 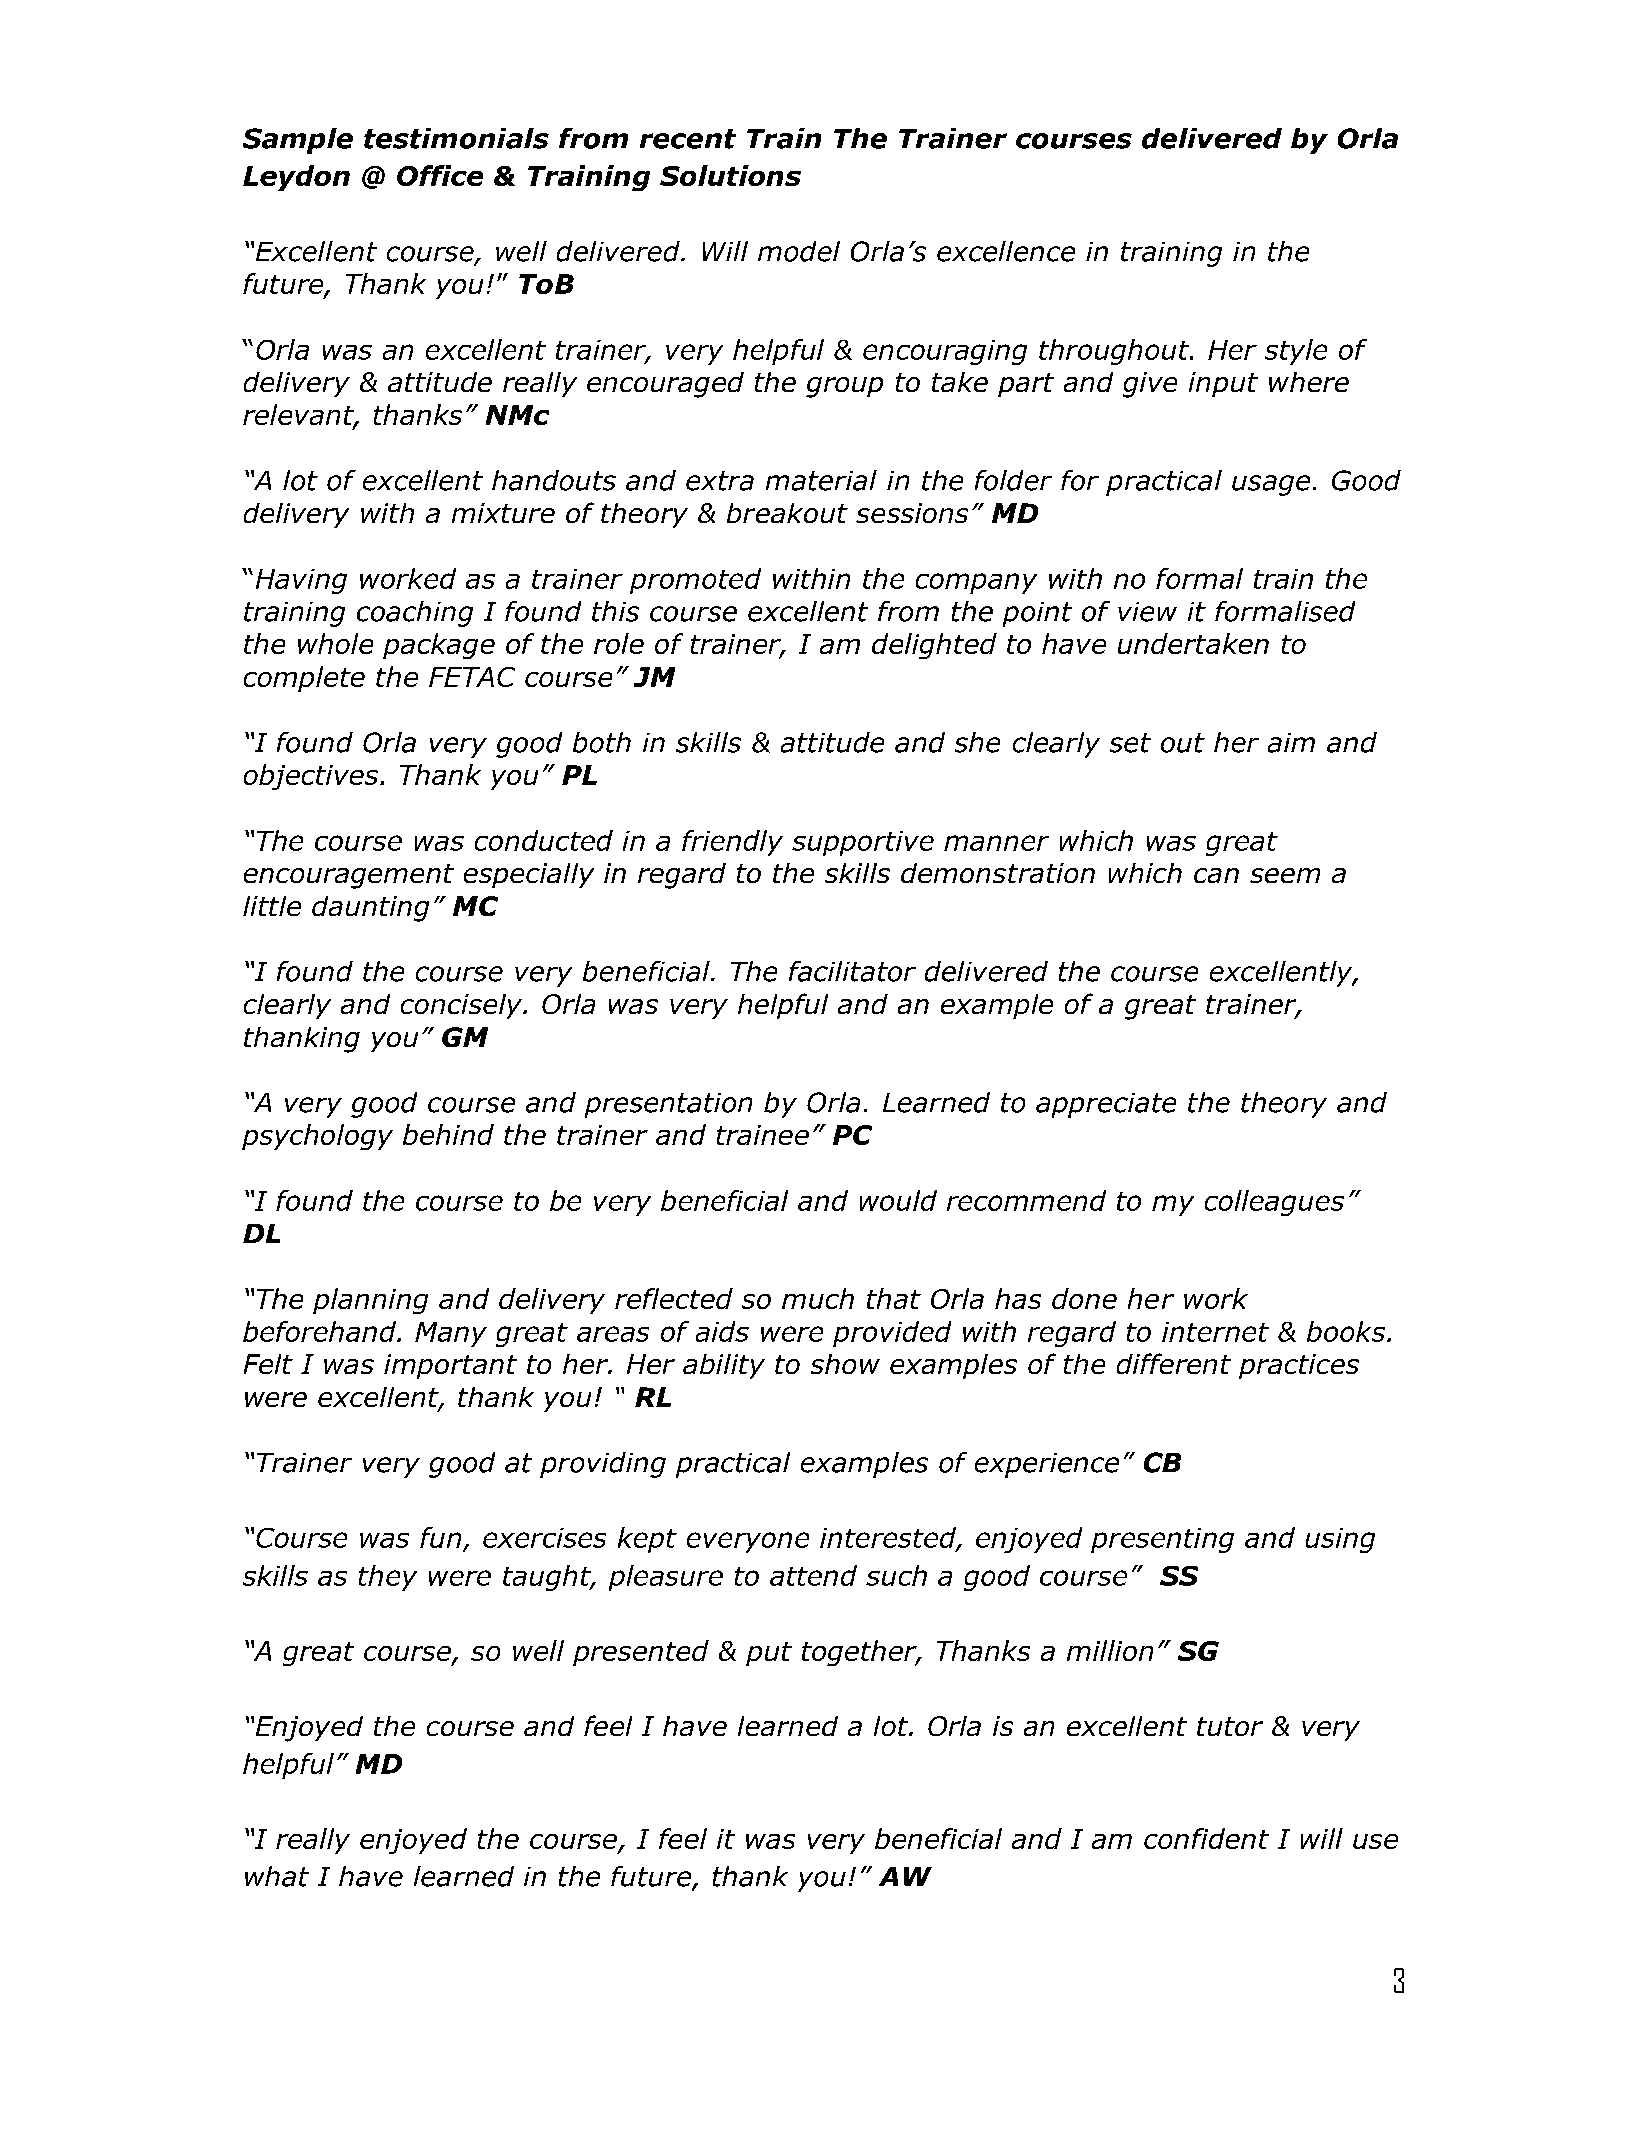 I want to click on breakout, so click(x=787, y=513).
